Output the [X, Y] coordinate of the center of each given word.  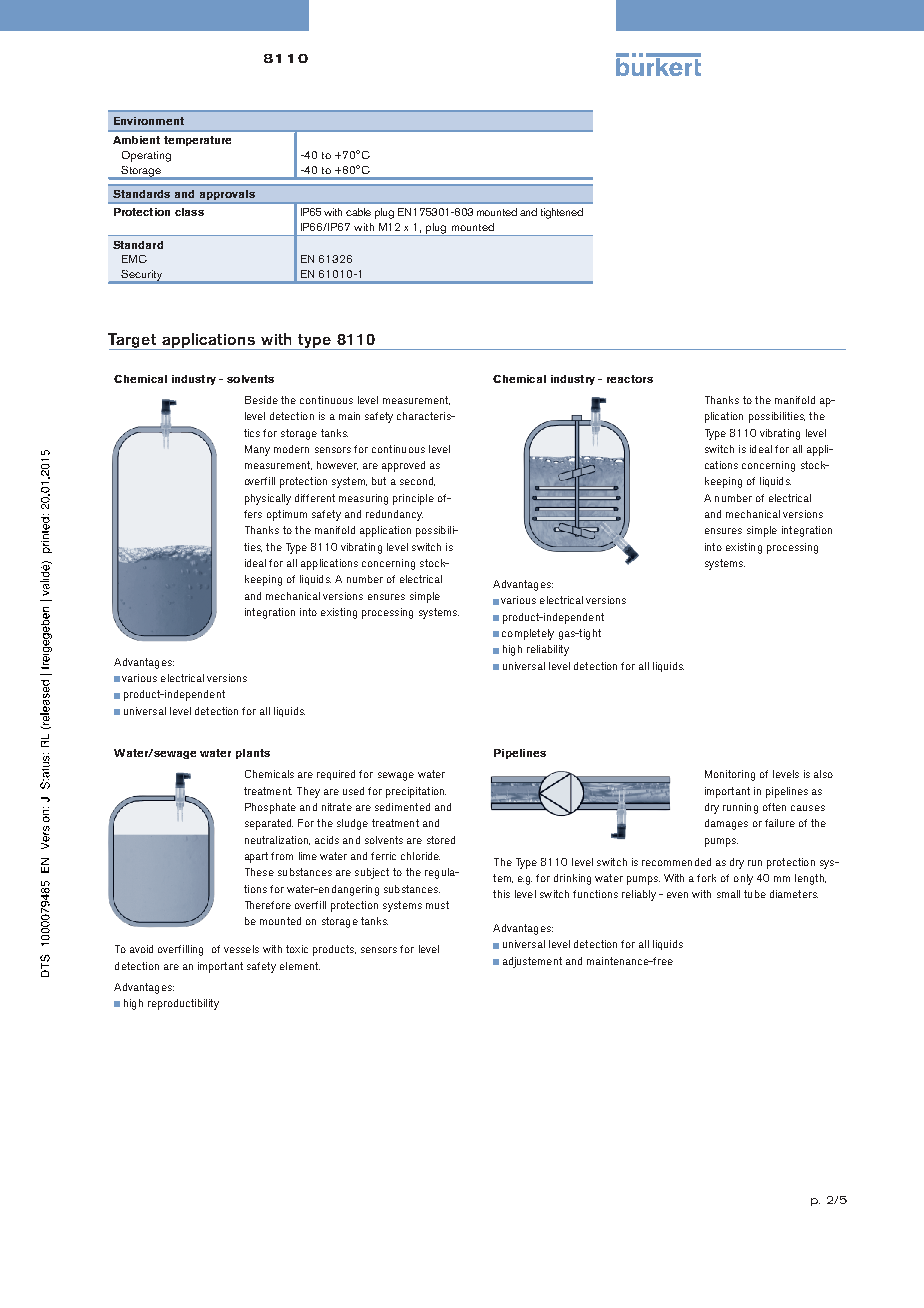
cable [358, 212]
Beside [261, 400]
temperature [197, 141]
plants [253, 754]
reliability [548, 650]
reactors [630, 379]
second [417, 481]
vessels [241, 949]
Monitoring [730, 775]
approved [403, 466]
